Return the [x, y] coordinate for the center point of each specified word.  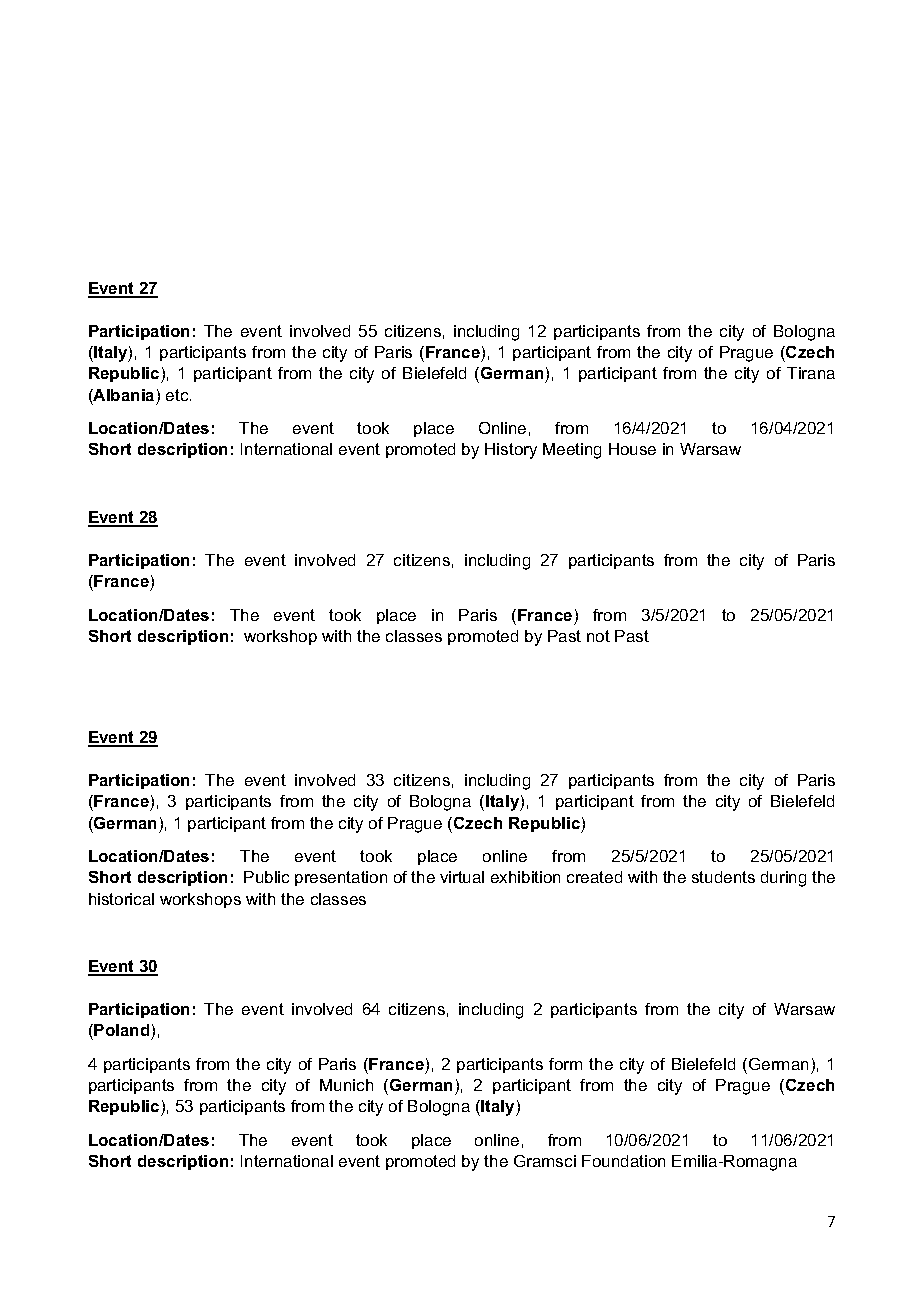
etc [178, 395]
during [783, 879]
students [723, 877]
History [511, 451]
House [632, 449]
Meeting [572, 451]
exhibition [525, 877]
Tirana [811, 373]
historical [121, 899]
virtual [462, 877]
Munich [346, 1085]
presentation [341, 878]
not [598, 636]
